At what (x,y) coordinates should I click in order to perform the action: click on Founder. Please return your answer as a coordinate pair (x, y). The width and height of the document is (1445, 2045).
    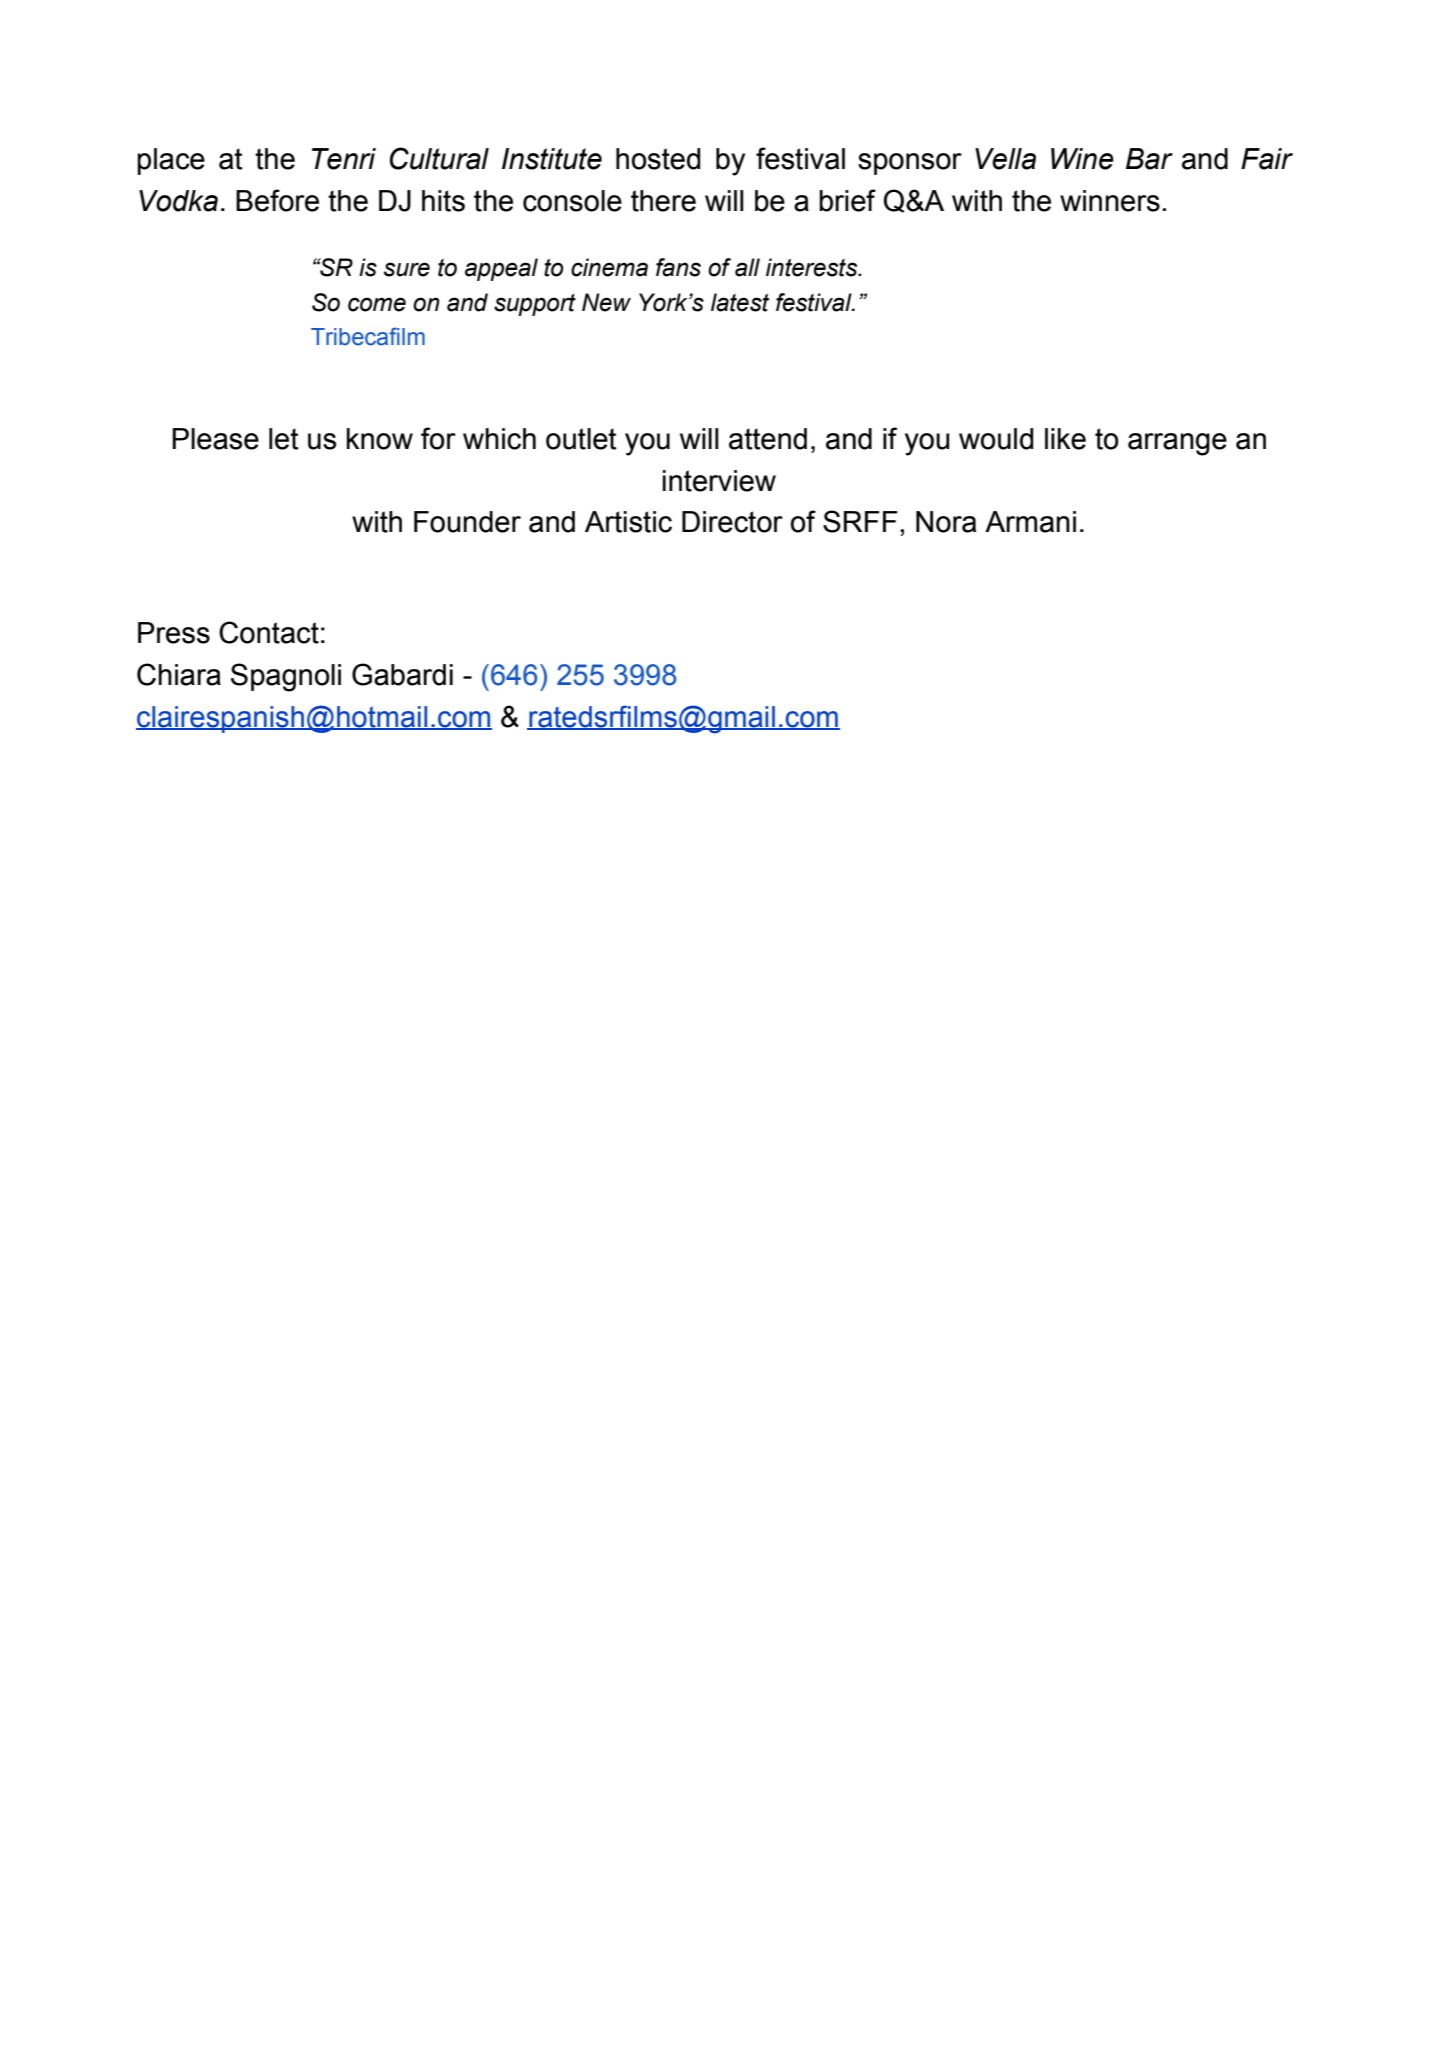
    Looking at the image, I should click on (467, 522).
